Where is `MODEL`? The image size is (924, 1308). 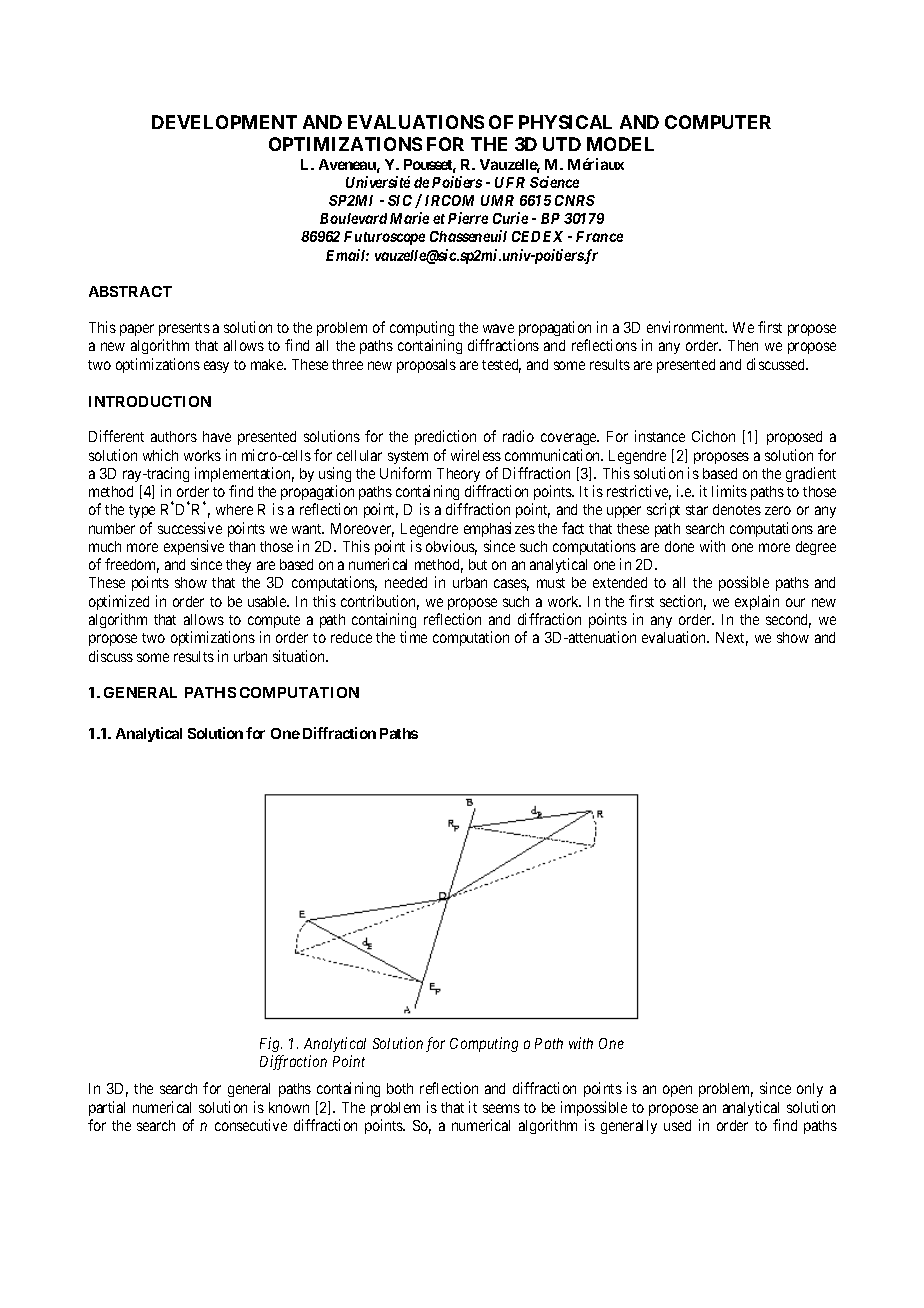 MODEL is located at coordinates (620, 144).
